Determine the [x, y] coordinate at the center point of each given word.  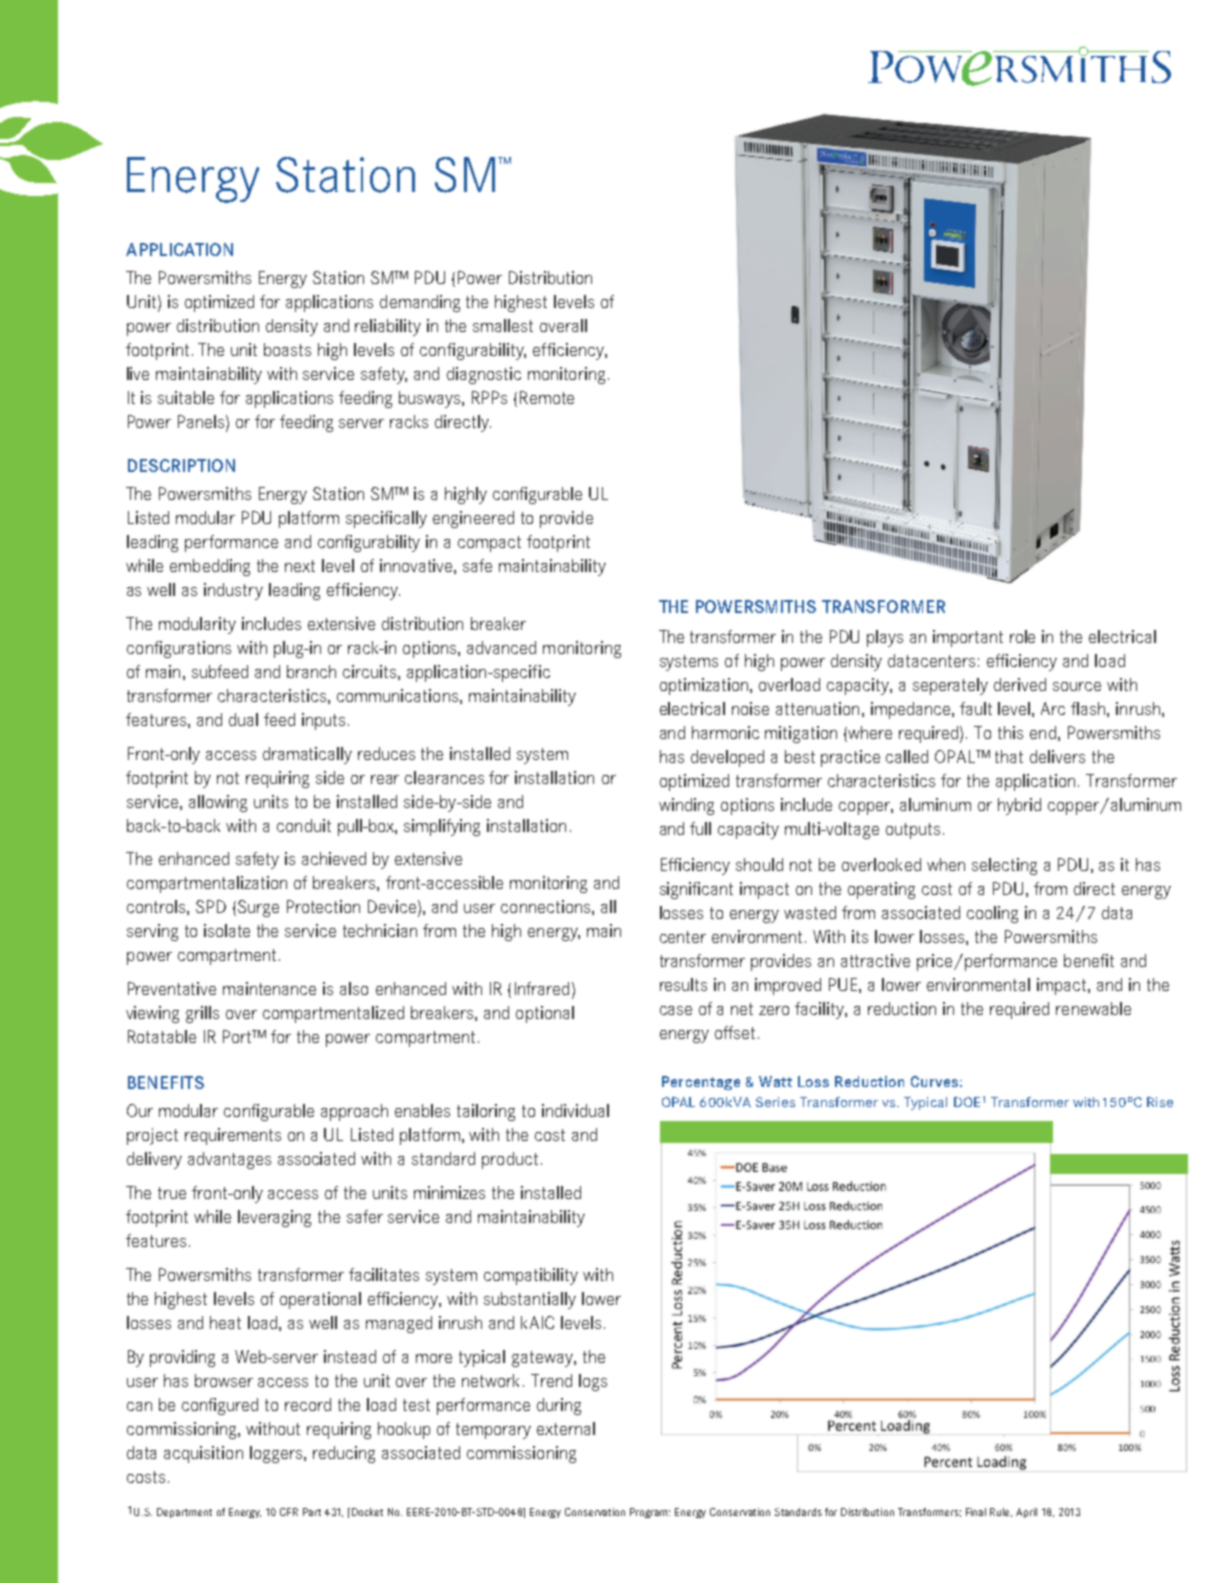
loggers [277, 1454]
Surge [258, 908]
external [566, 1428]
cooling [992, 914]
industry [233, 591]
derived [1020, 684]
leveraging [274, 1218]
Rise [1160, 1102]
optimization [705, 686]
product [510, 1160]
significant [696, 890]
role [1022, 636]
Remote [547, 397]
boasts [287, 349]
